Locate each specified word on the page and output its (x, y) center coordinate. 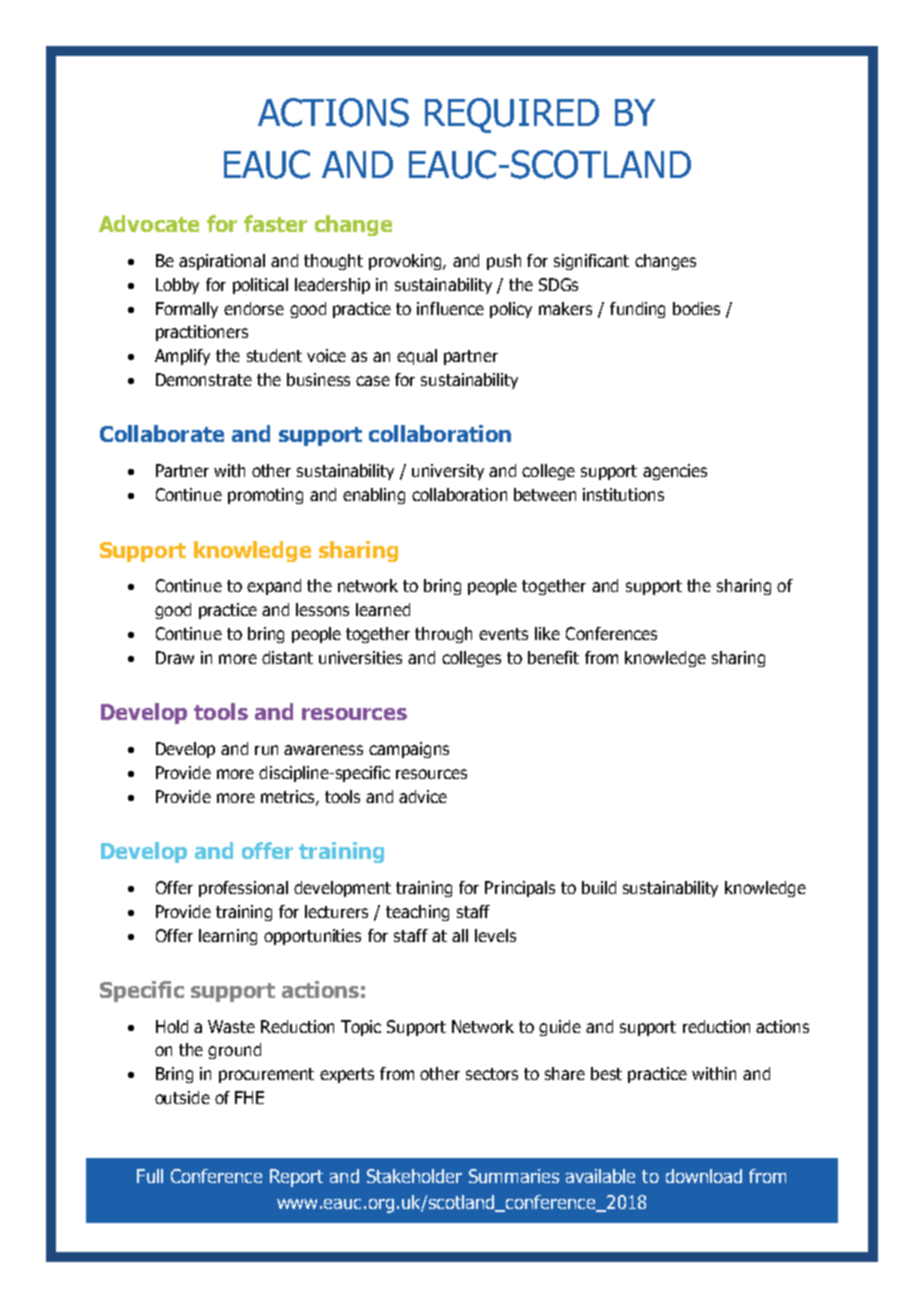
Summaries (514, 1176)
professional (243, 889)
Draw (175, 657)
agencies (675, 472)
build (599, 887)
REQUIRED (512, 115)
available (600, 1176)
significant (591, 262)
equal (417, 357)
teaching (417, 913)
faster (275, 223)
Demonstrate (204, 379)
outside (182, 1097)
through (443, 635)
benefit (553, 657)
